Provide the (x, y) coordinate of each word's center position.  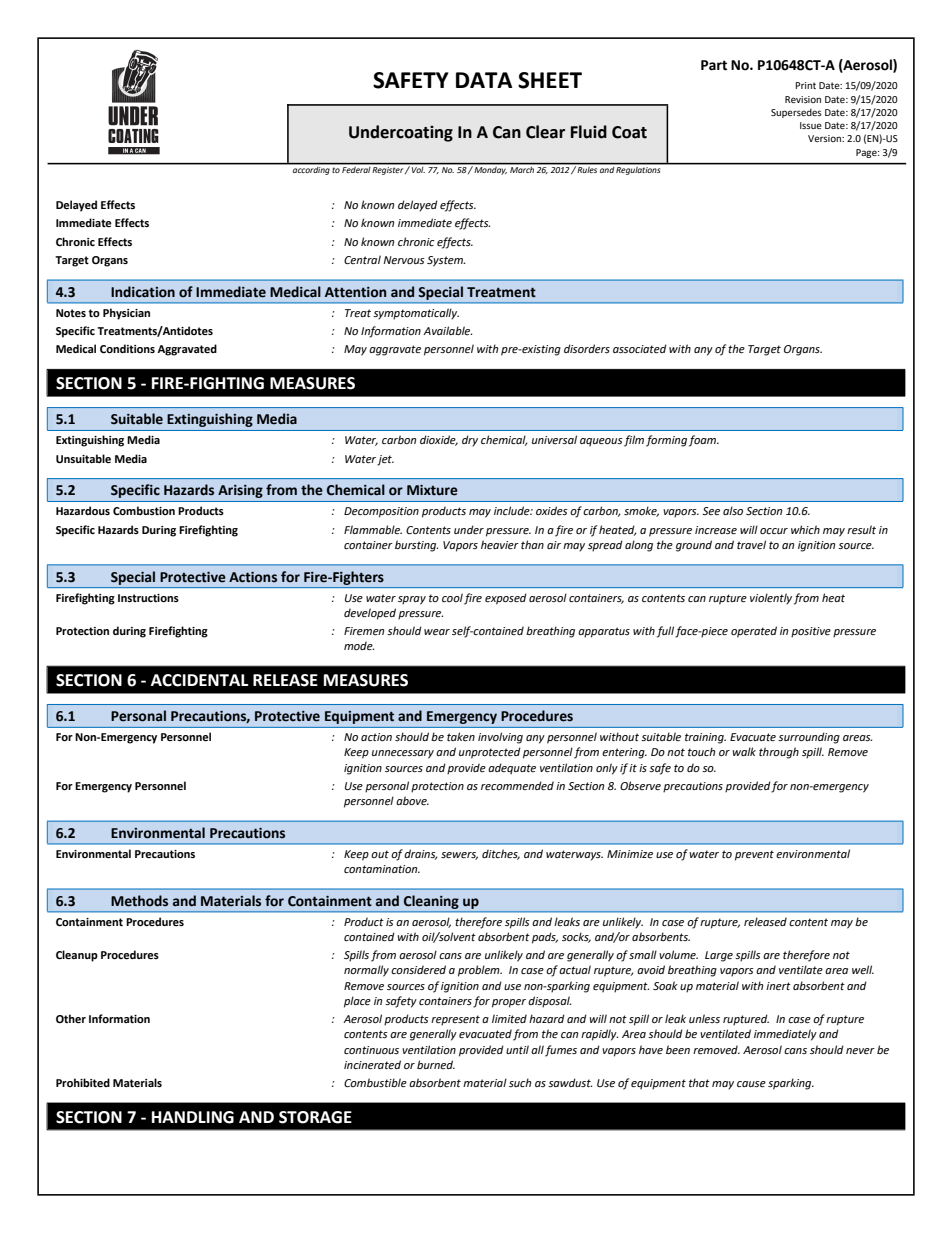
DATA (484, 80)
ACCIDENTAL (199, 680)
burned (436, 1064)
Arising (240, 491)
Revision (803, 99)
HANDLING (193, 1117)
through (779, 753)
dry (470, 441)
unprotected (490, 753)
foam (704, 441)
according (311, 169)
